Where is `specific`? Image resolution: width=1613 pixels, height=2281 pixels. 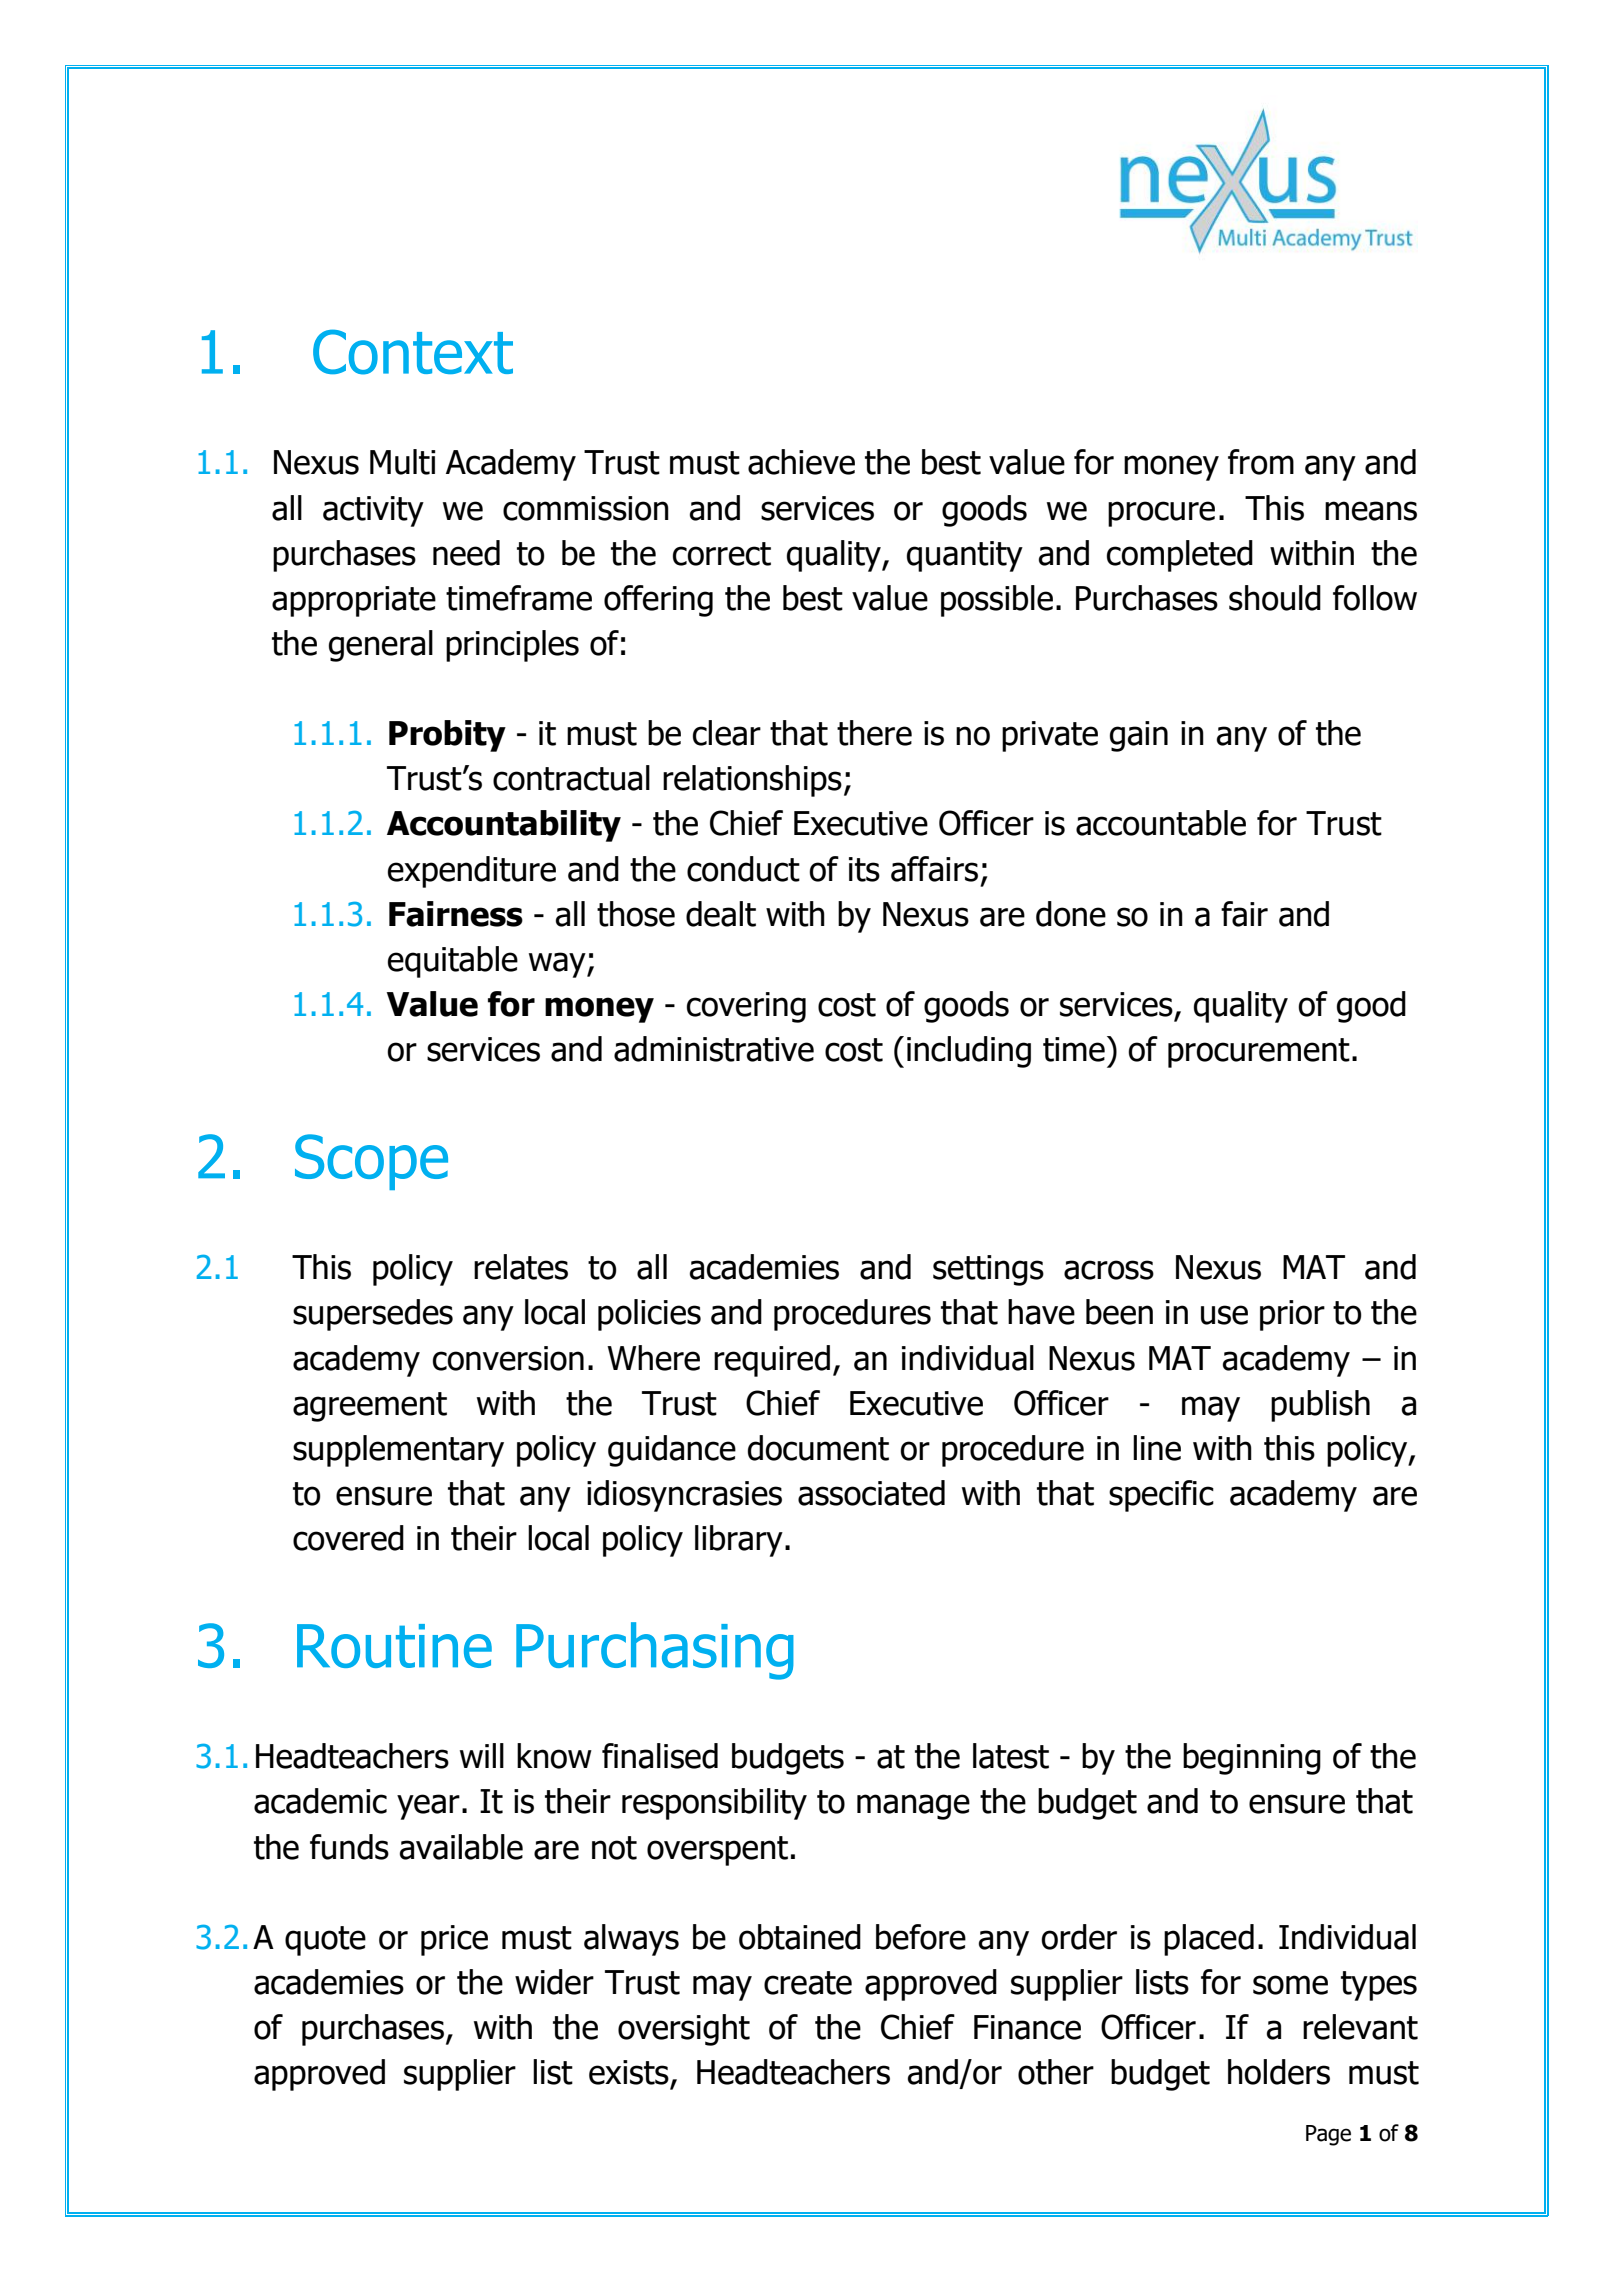 specific is located at coordinates (1161, 1496).
